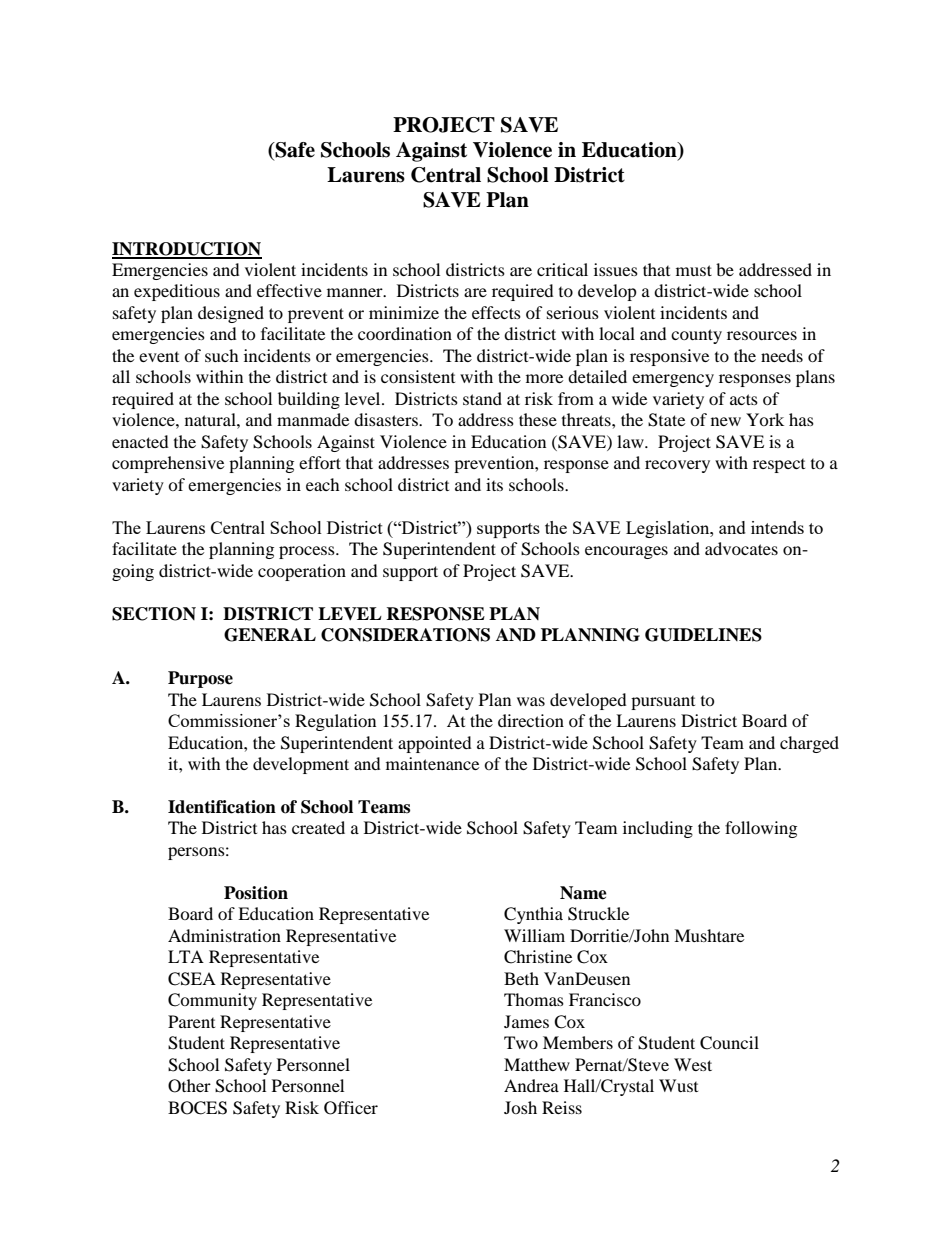 The width and height of the screenshot is (952, 1233). I want to click on GUIDELINES, so click(703, 635).
